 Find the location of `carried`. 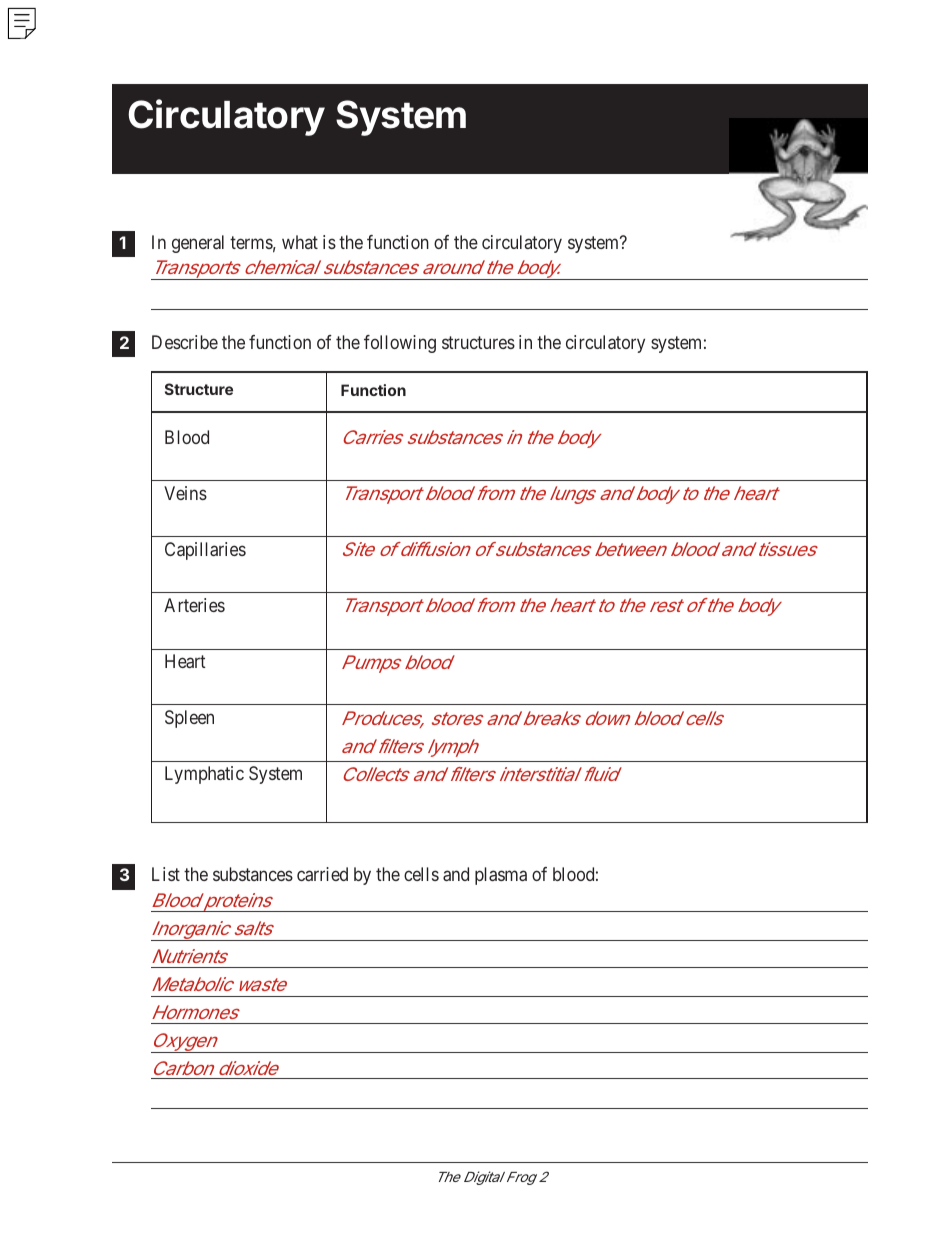

carried is located at coordinates (322, 874).
